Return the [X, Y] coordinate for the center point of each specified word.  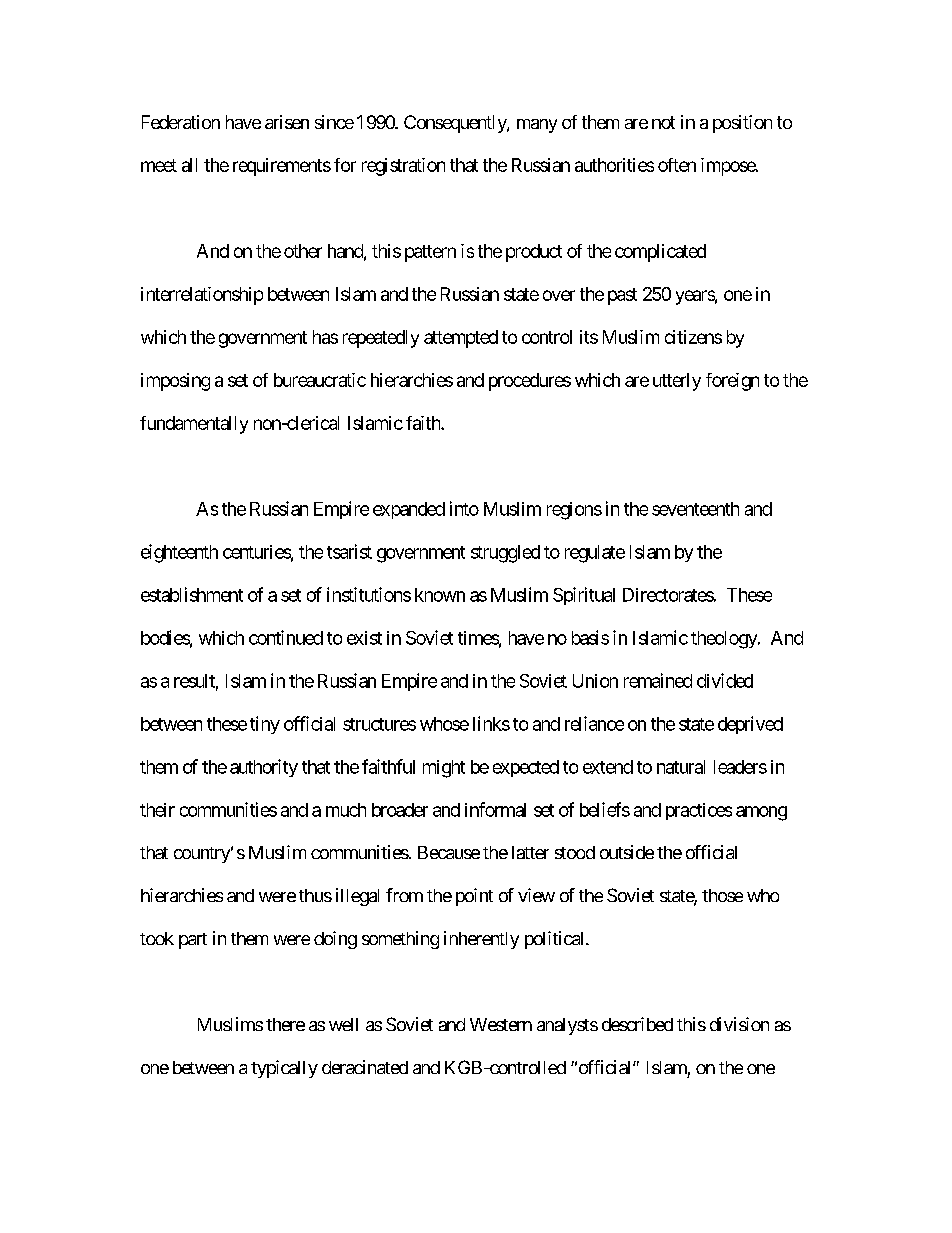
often [677, 165]
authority [264, 768]
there [285, 1024]
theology [725, 640]
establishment [192, 594]
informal [495, 809]
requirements [282, 167]
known [440, 595]
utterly [677, 382]
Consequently [456, 124]
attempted [461, 339]
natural [681, 767]
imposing [175, 382]
